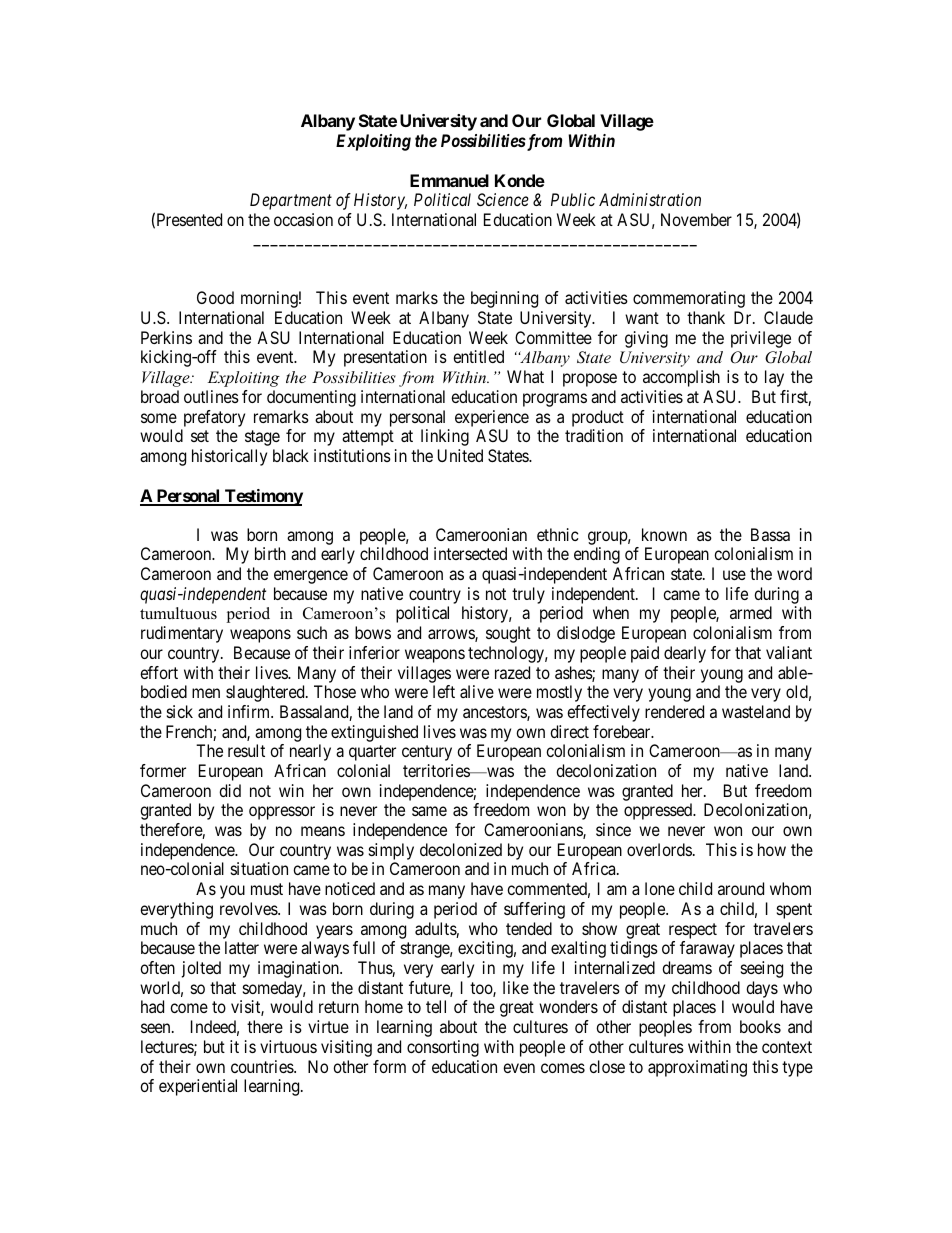 The image size is (952, 1233). What do you see at coordinates (291, 201) in the screenshot?
I see `Department` at bounding box center [291, 201].
